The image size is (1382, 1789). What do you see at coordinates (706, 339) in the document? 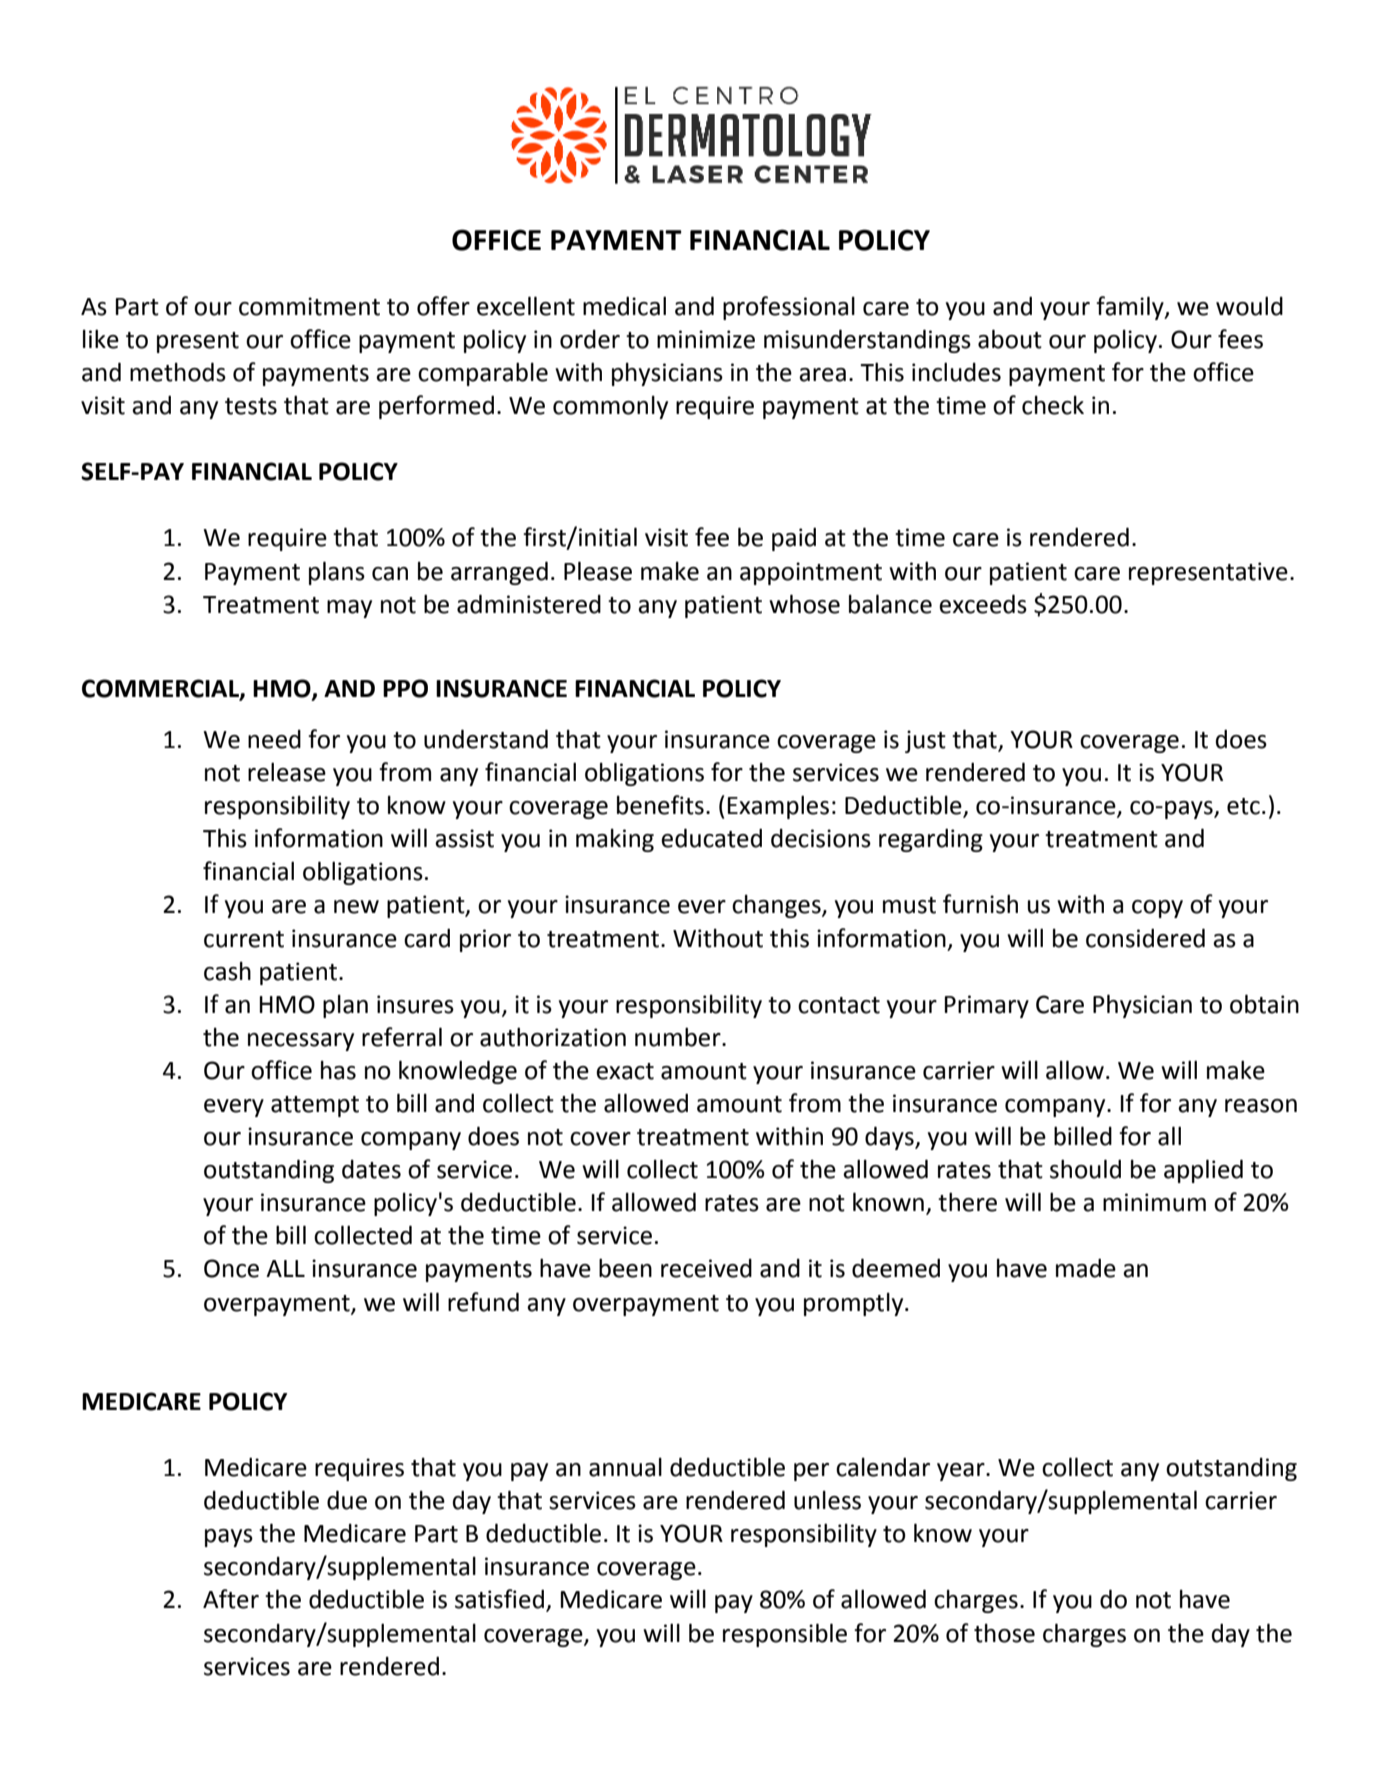
I see `minimize` at bounding box center [706, 339].
